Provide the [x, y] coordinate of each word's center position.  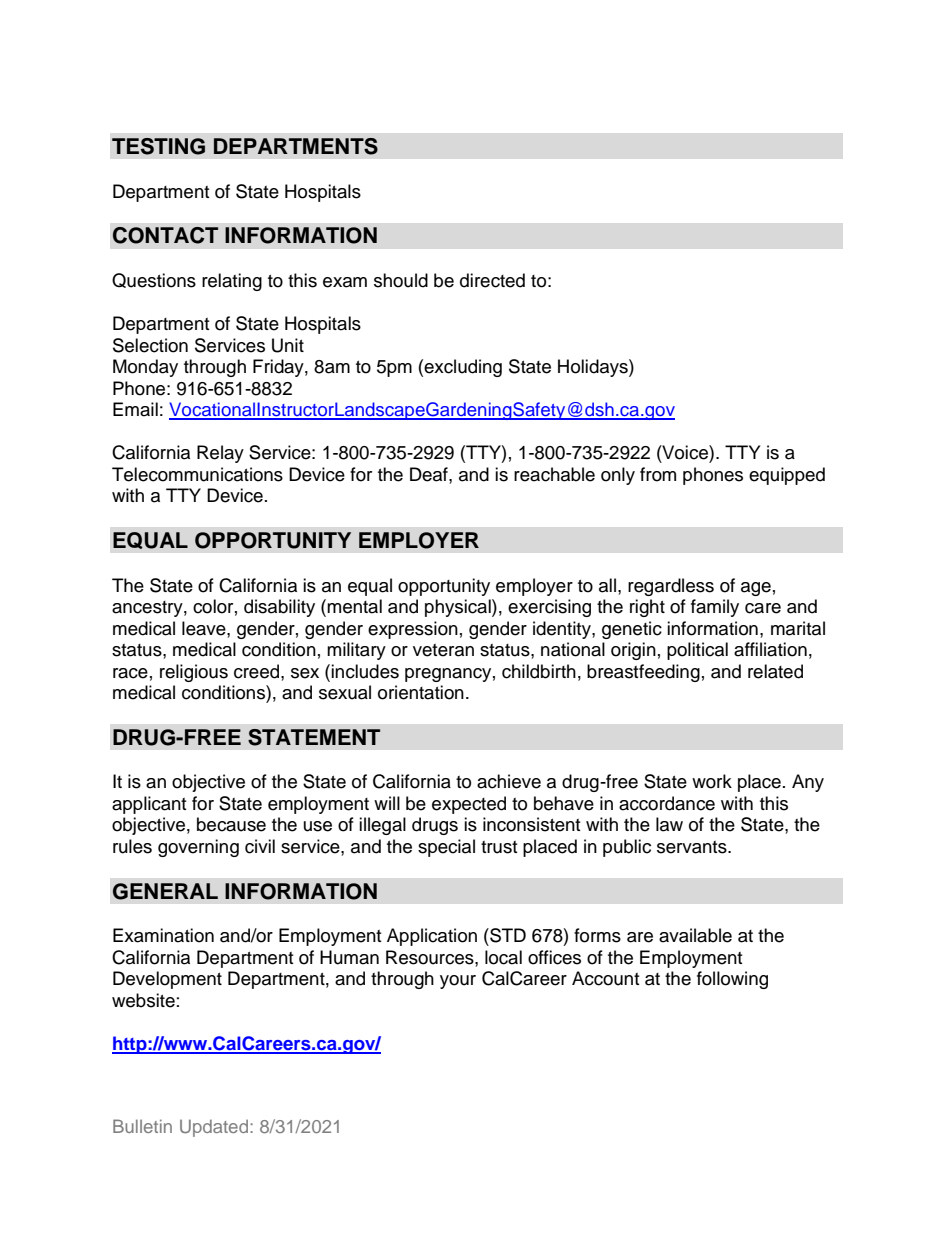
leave [205, 628]
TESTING [158, 146]
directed [492, 280]
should [401, 280]
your [458, 982]
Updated [215, 1128]
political [697, 651]
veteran [443, 650]
